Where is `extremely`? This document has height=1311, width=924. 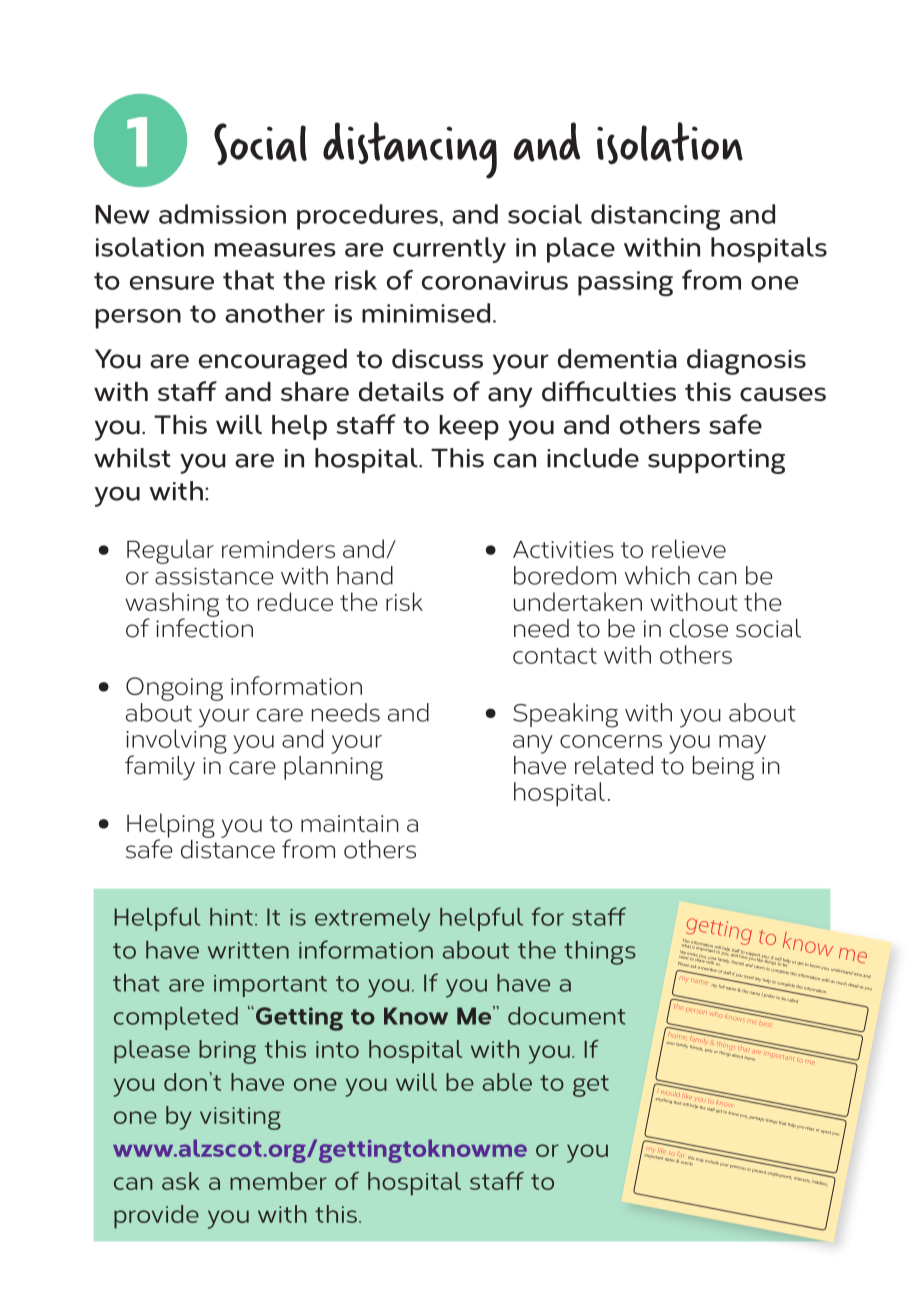
extremely is located at coordinates (372, 920).
